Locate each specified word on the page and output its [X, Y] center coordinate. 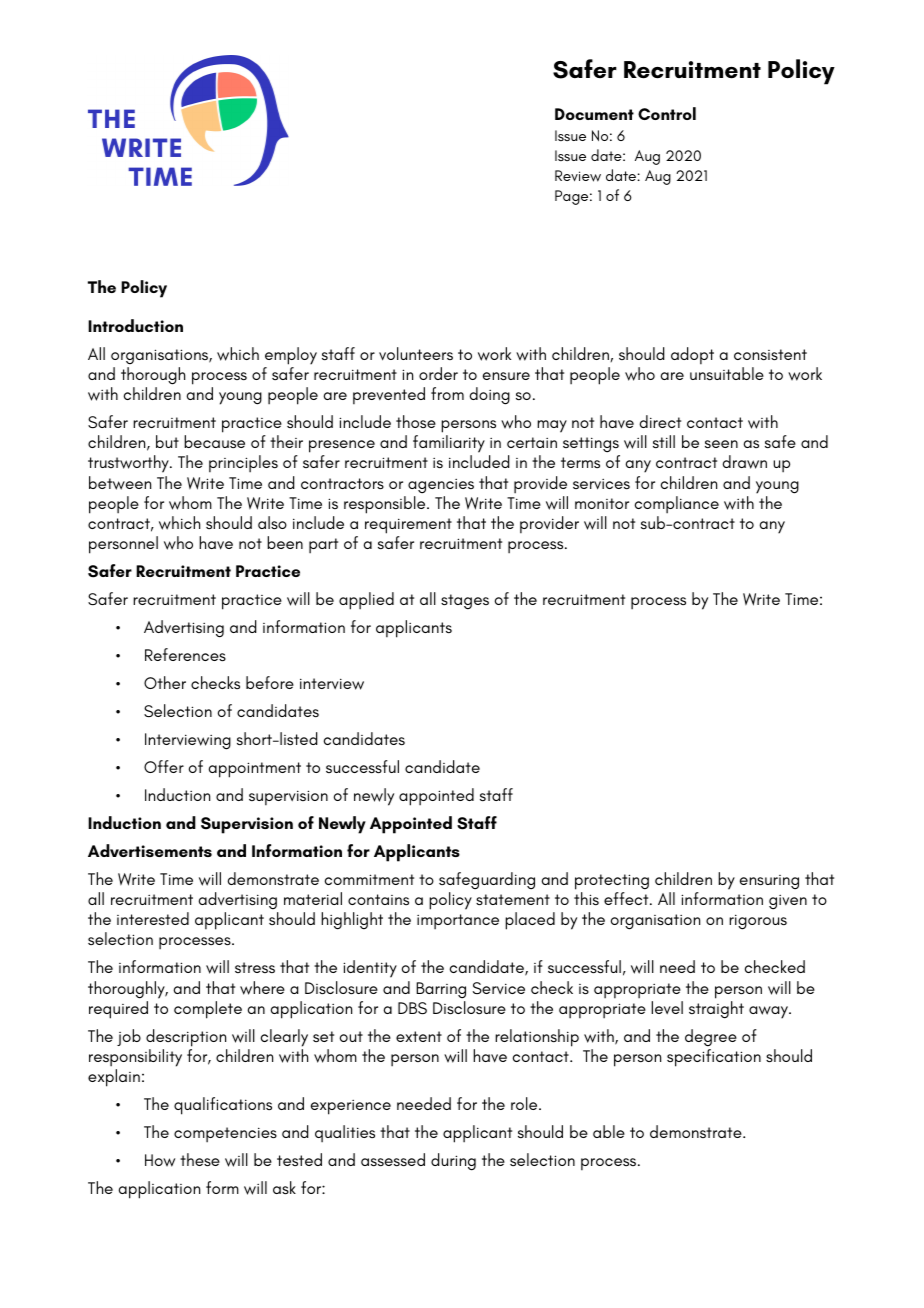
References [185, 654]
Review [578, 176]
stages [465, 601]
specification [714, 1058]
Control [667, 113]
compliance [677, 505]
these [200, 1159]
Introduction [135, 325]
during [453, 1162]
